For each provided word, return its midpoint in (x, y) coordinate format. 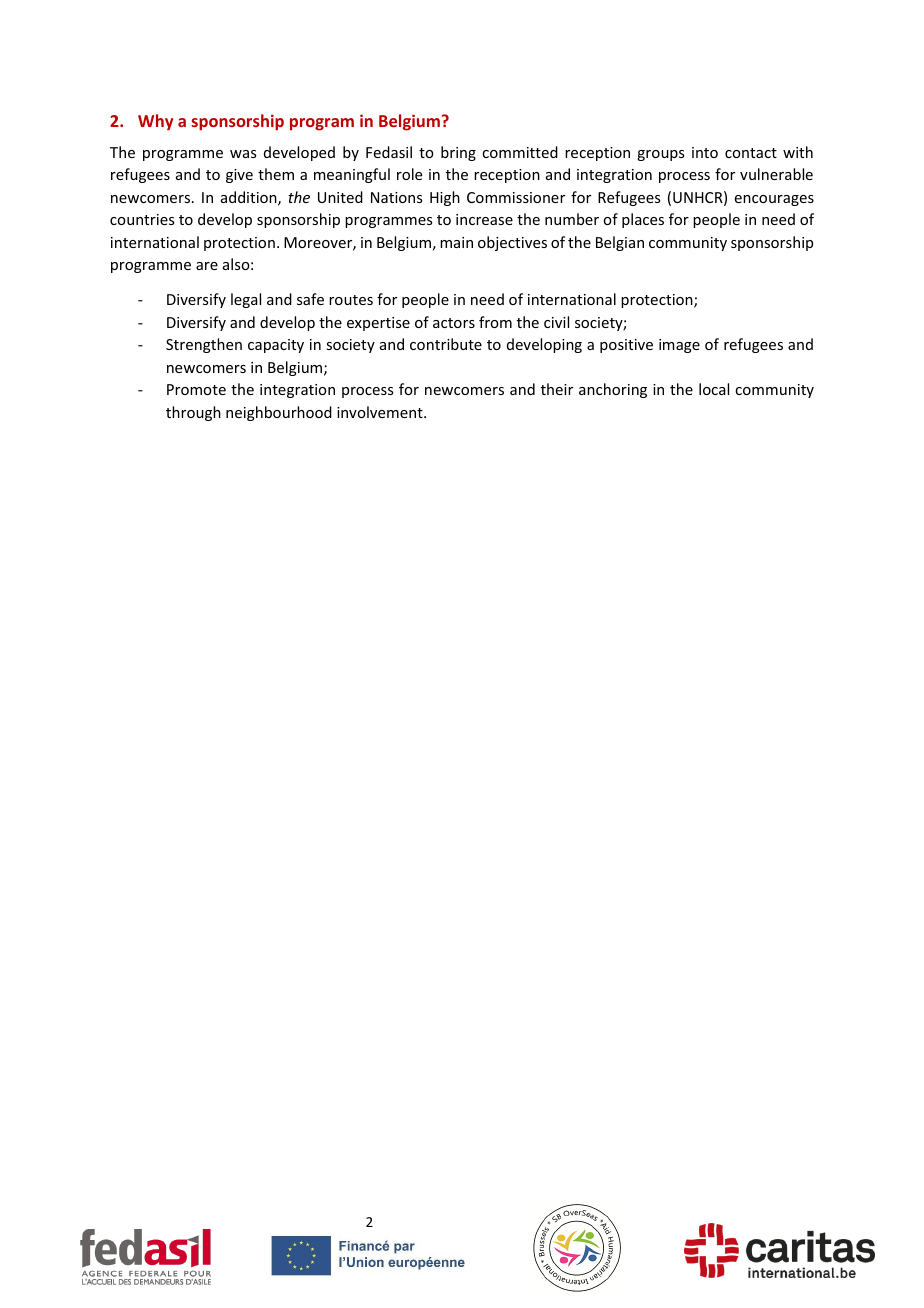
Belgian (620, 243)
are (207, 266)
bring (458, 153)
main (456, 242)
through (193, 413)
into (705, 152)
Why (155, 122)
